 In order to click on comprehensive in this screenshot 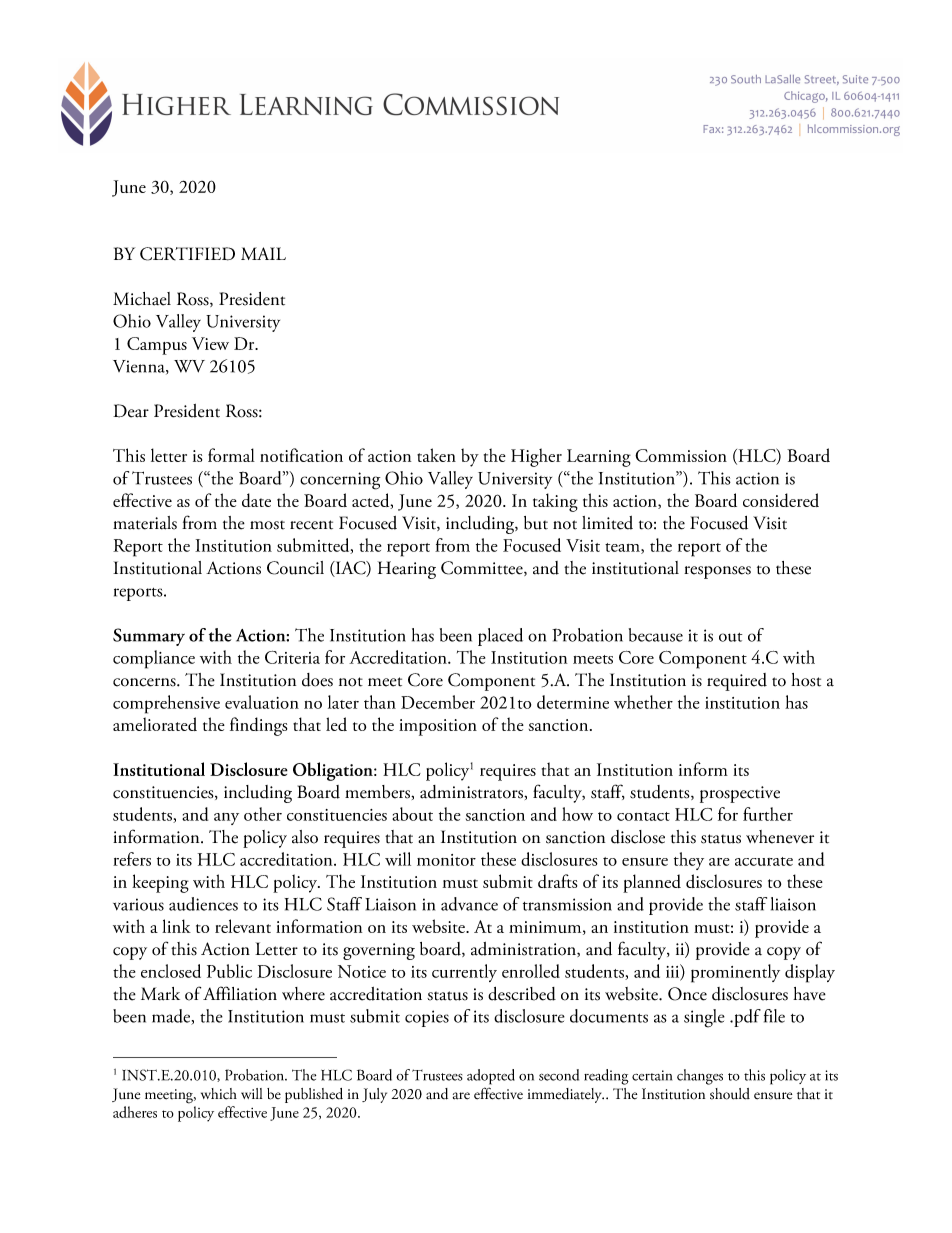, I will do `click(166, 704)`.
